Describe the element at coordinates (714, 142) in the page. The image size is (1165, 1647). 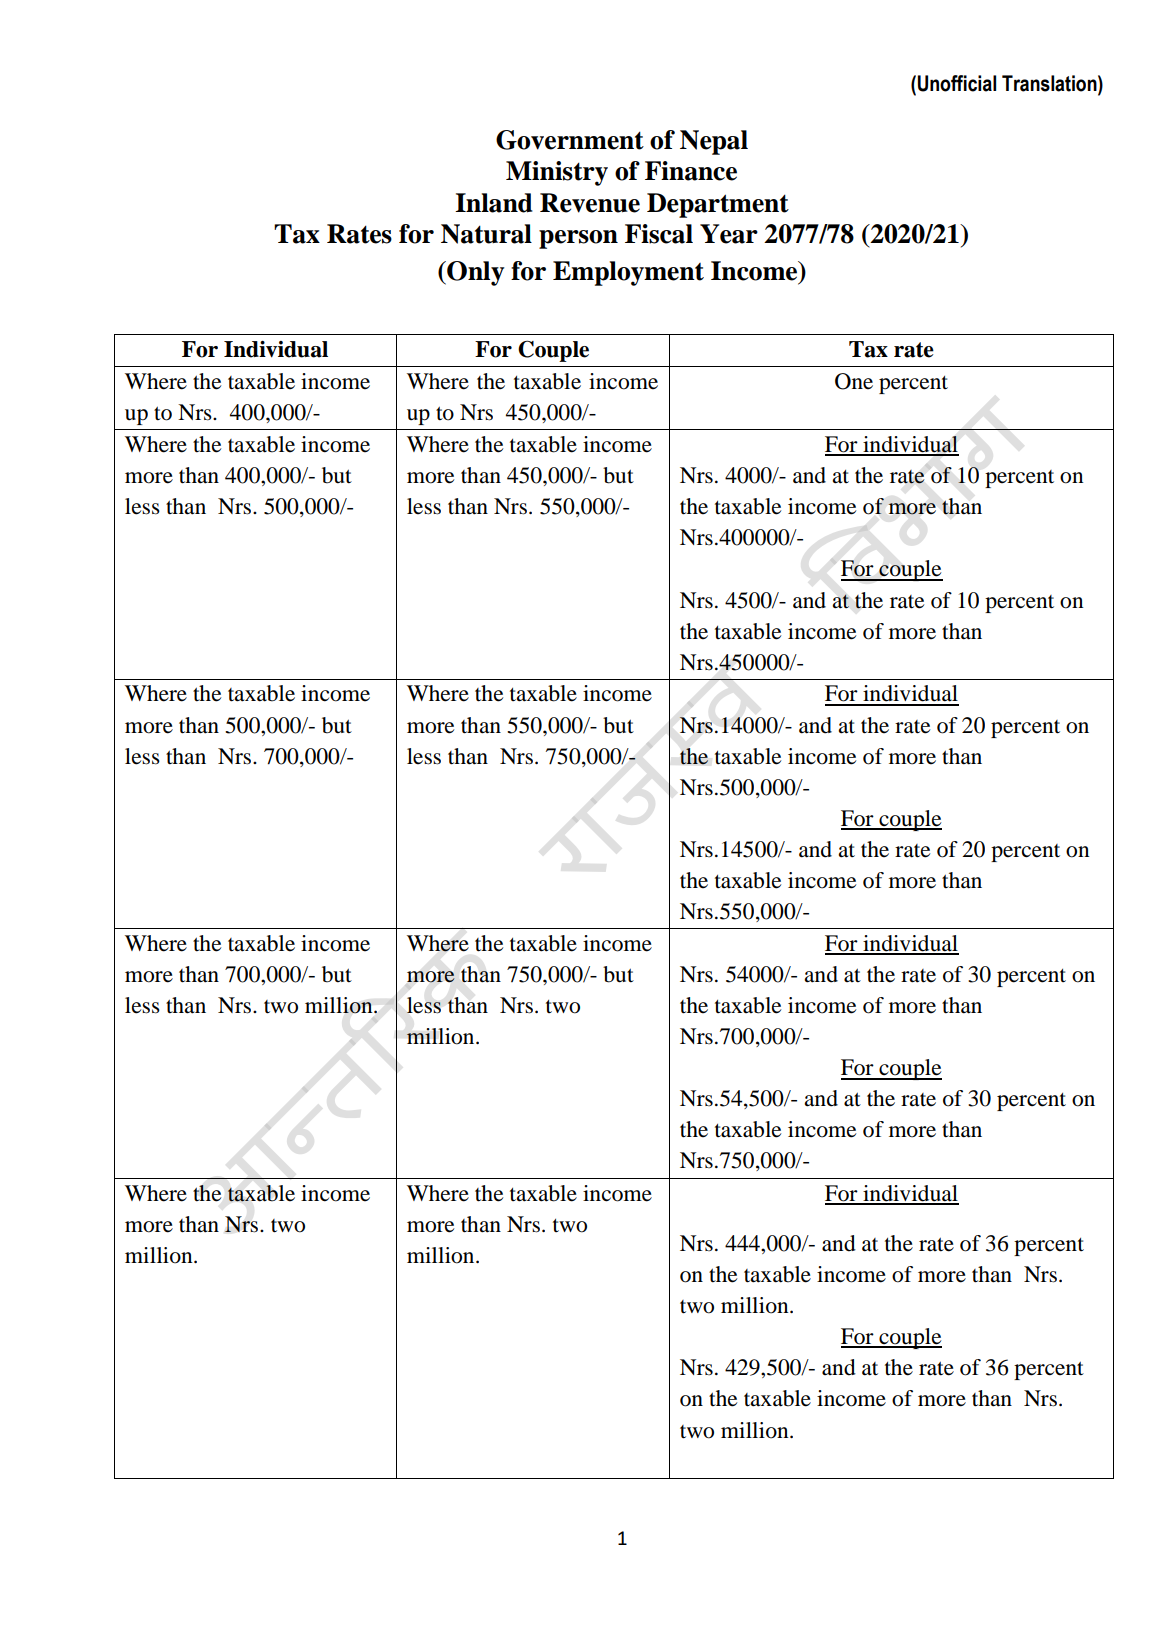
I see `Nepal` at that location.
